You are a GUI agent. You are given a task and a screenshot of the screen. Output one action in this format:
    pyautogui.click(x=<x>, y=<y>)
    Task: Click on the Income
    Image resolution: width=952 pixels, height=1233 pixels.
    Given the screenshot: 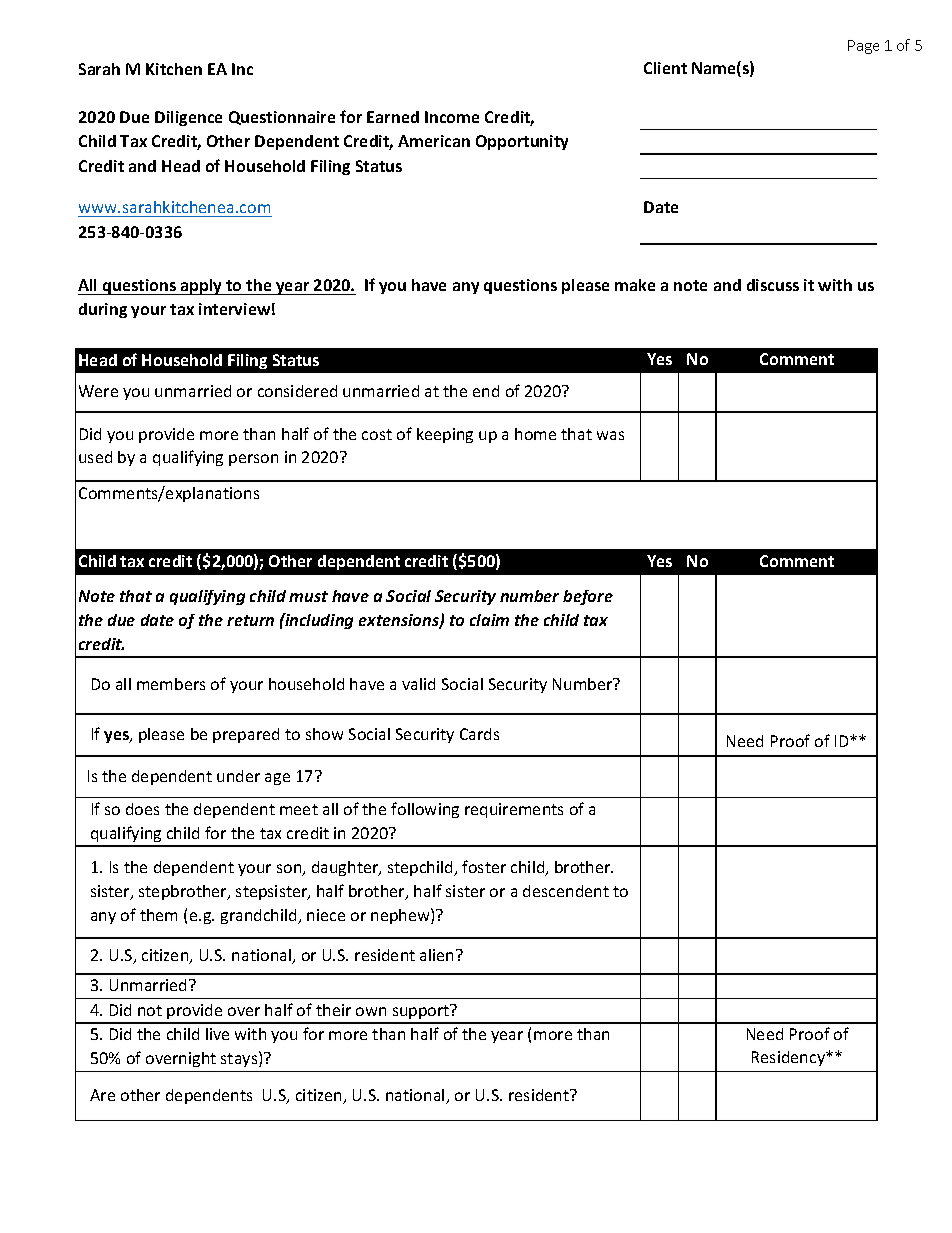 What is the action you would take?
    pyautogui.click(x=452, y=117)
